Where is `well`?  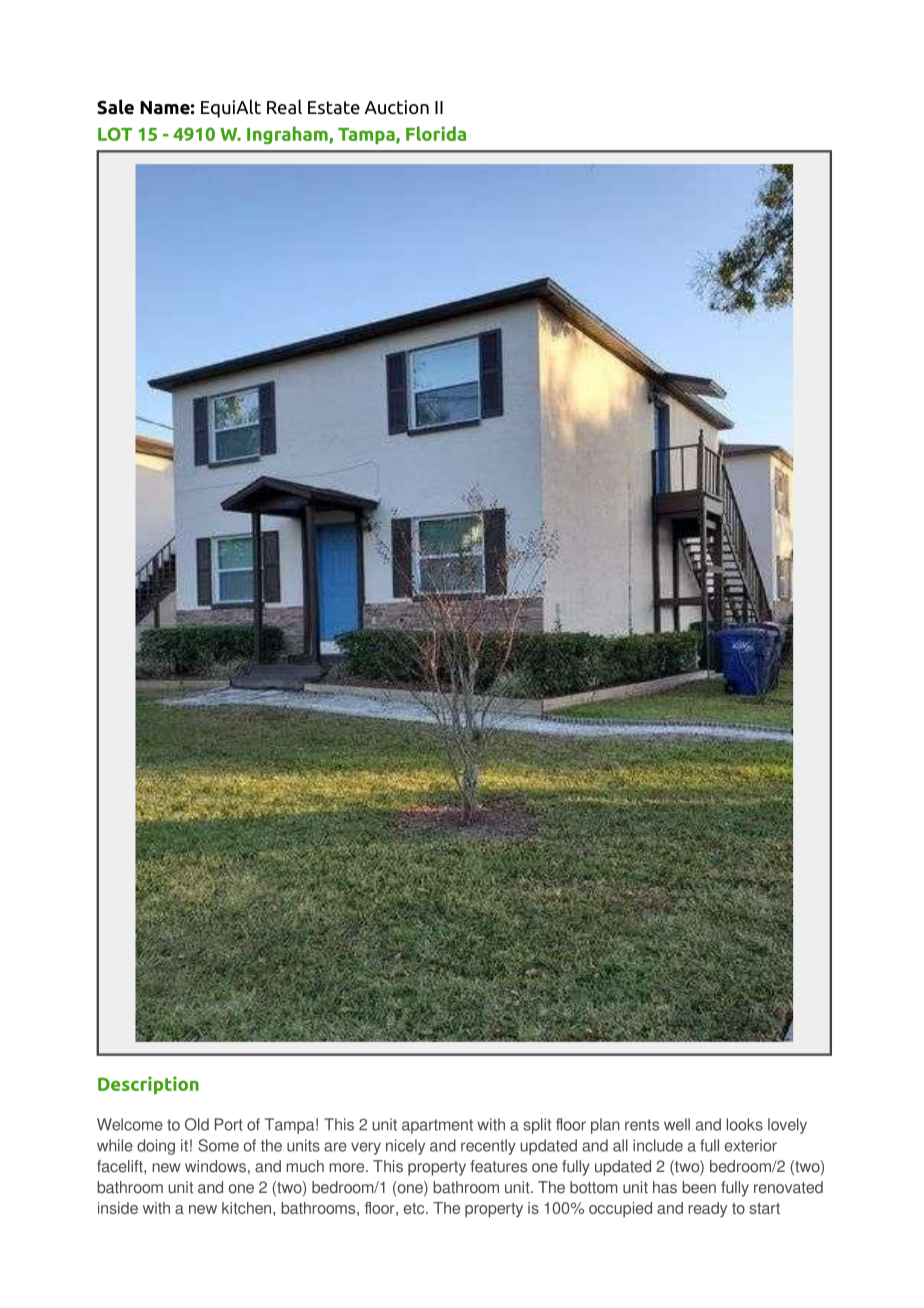 well is located at coordinates (677, 1124).
